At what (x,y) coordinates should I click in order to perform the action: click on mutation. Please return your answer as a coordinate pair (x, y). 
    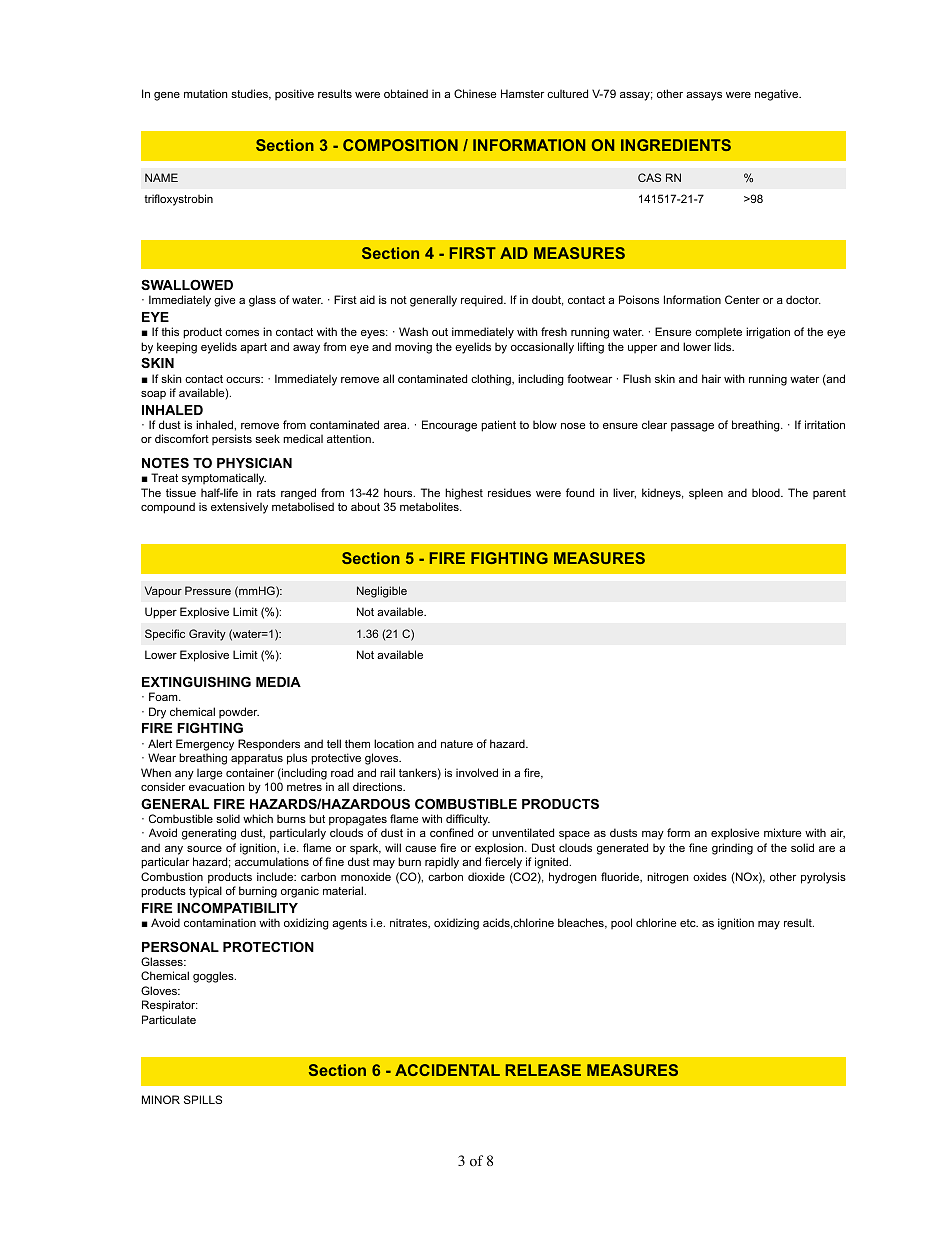
    Looking at the image, I should click on (205, 93).
